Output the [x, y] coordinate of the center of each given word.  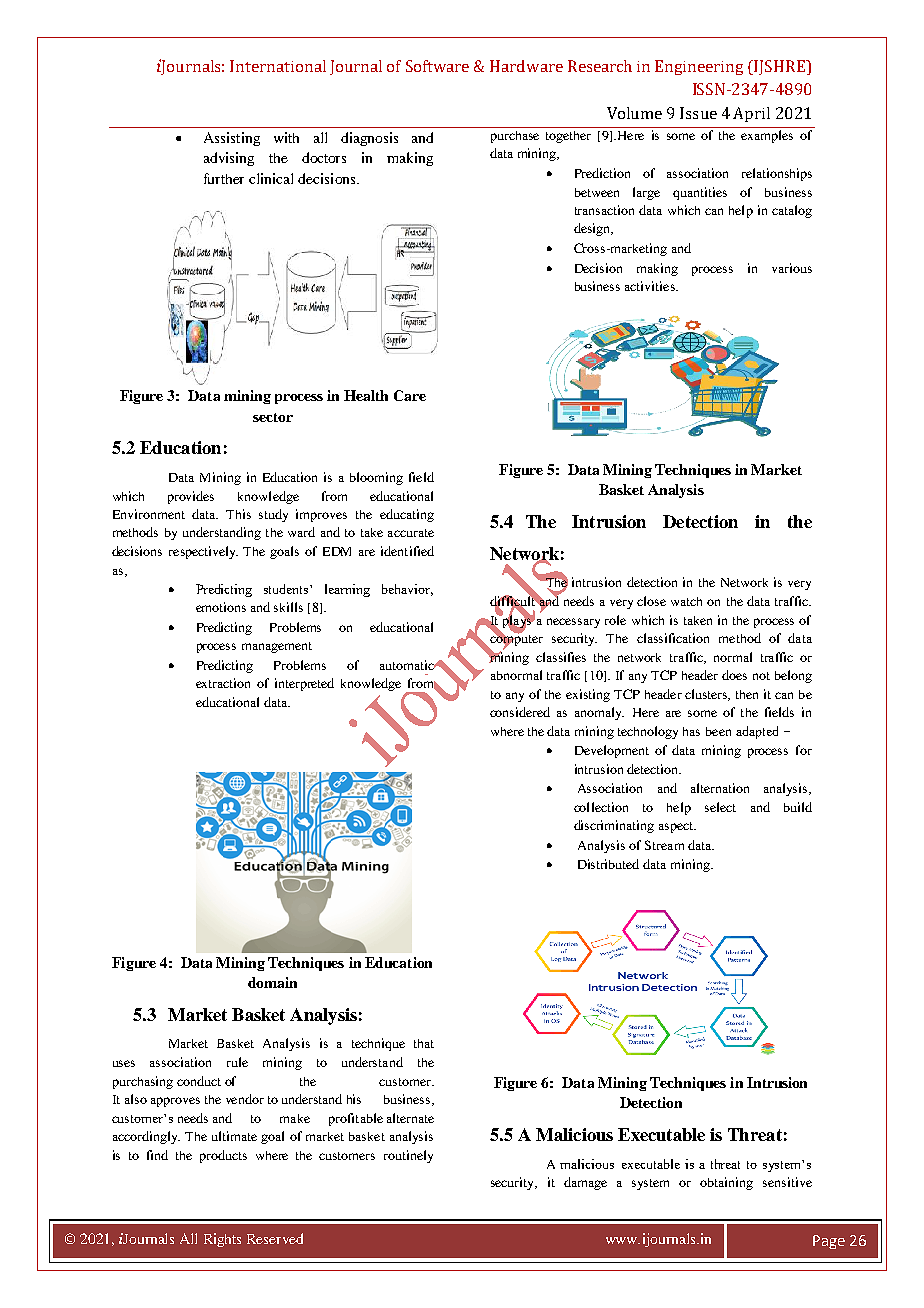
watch [686, 601]
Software [437, 66]
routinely [408, 1156]
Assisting [232, 139]
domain [272, 982]
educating [407, 515]
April [751, 114]
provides [191, 497]
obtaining [726, 1183]
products [223, 1156]
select [720, 807]
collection [601, 807]
